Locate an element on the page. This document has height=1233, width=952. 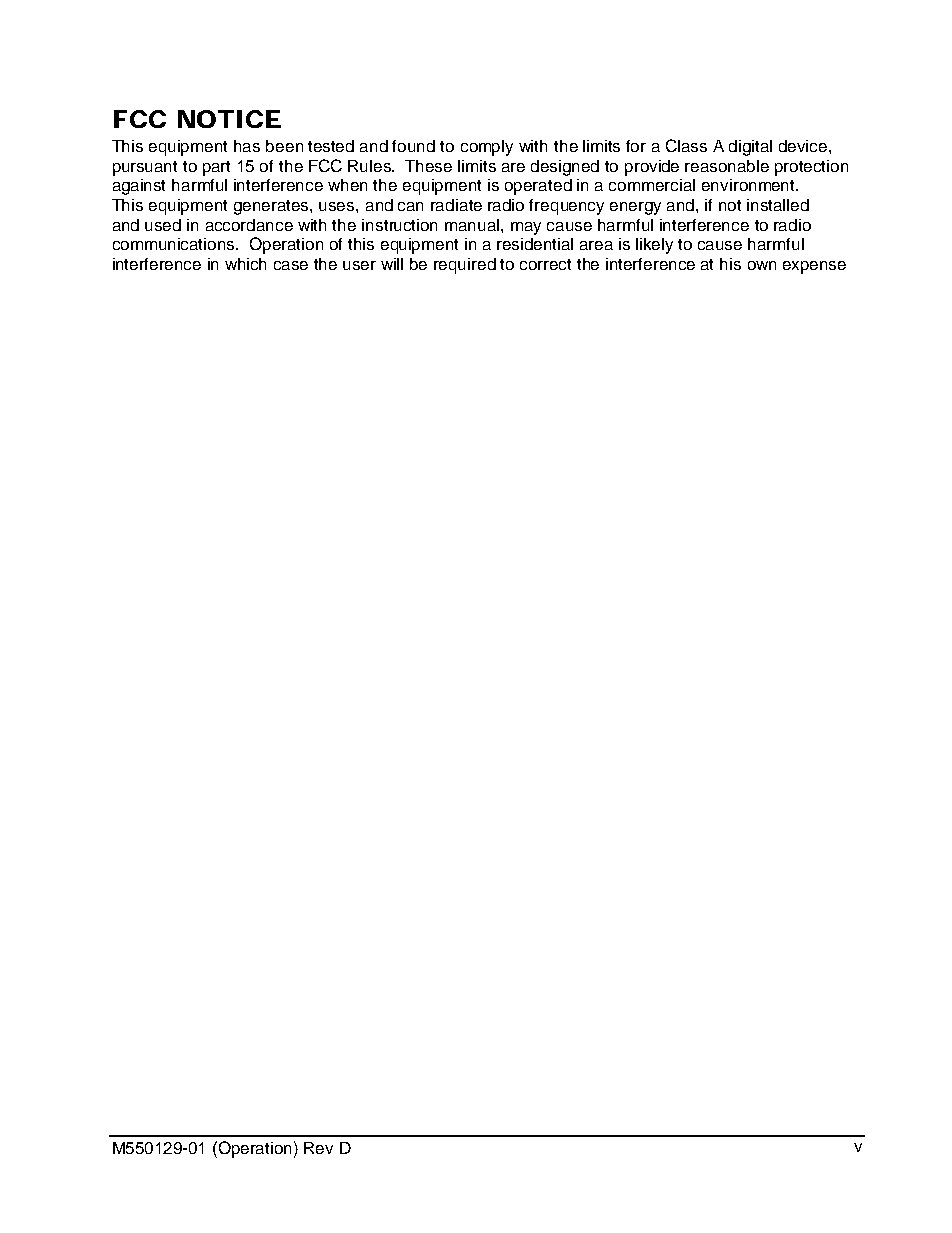
reasonable is located at coordinates (727, 166).
